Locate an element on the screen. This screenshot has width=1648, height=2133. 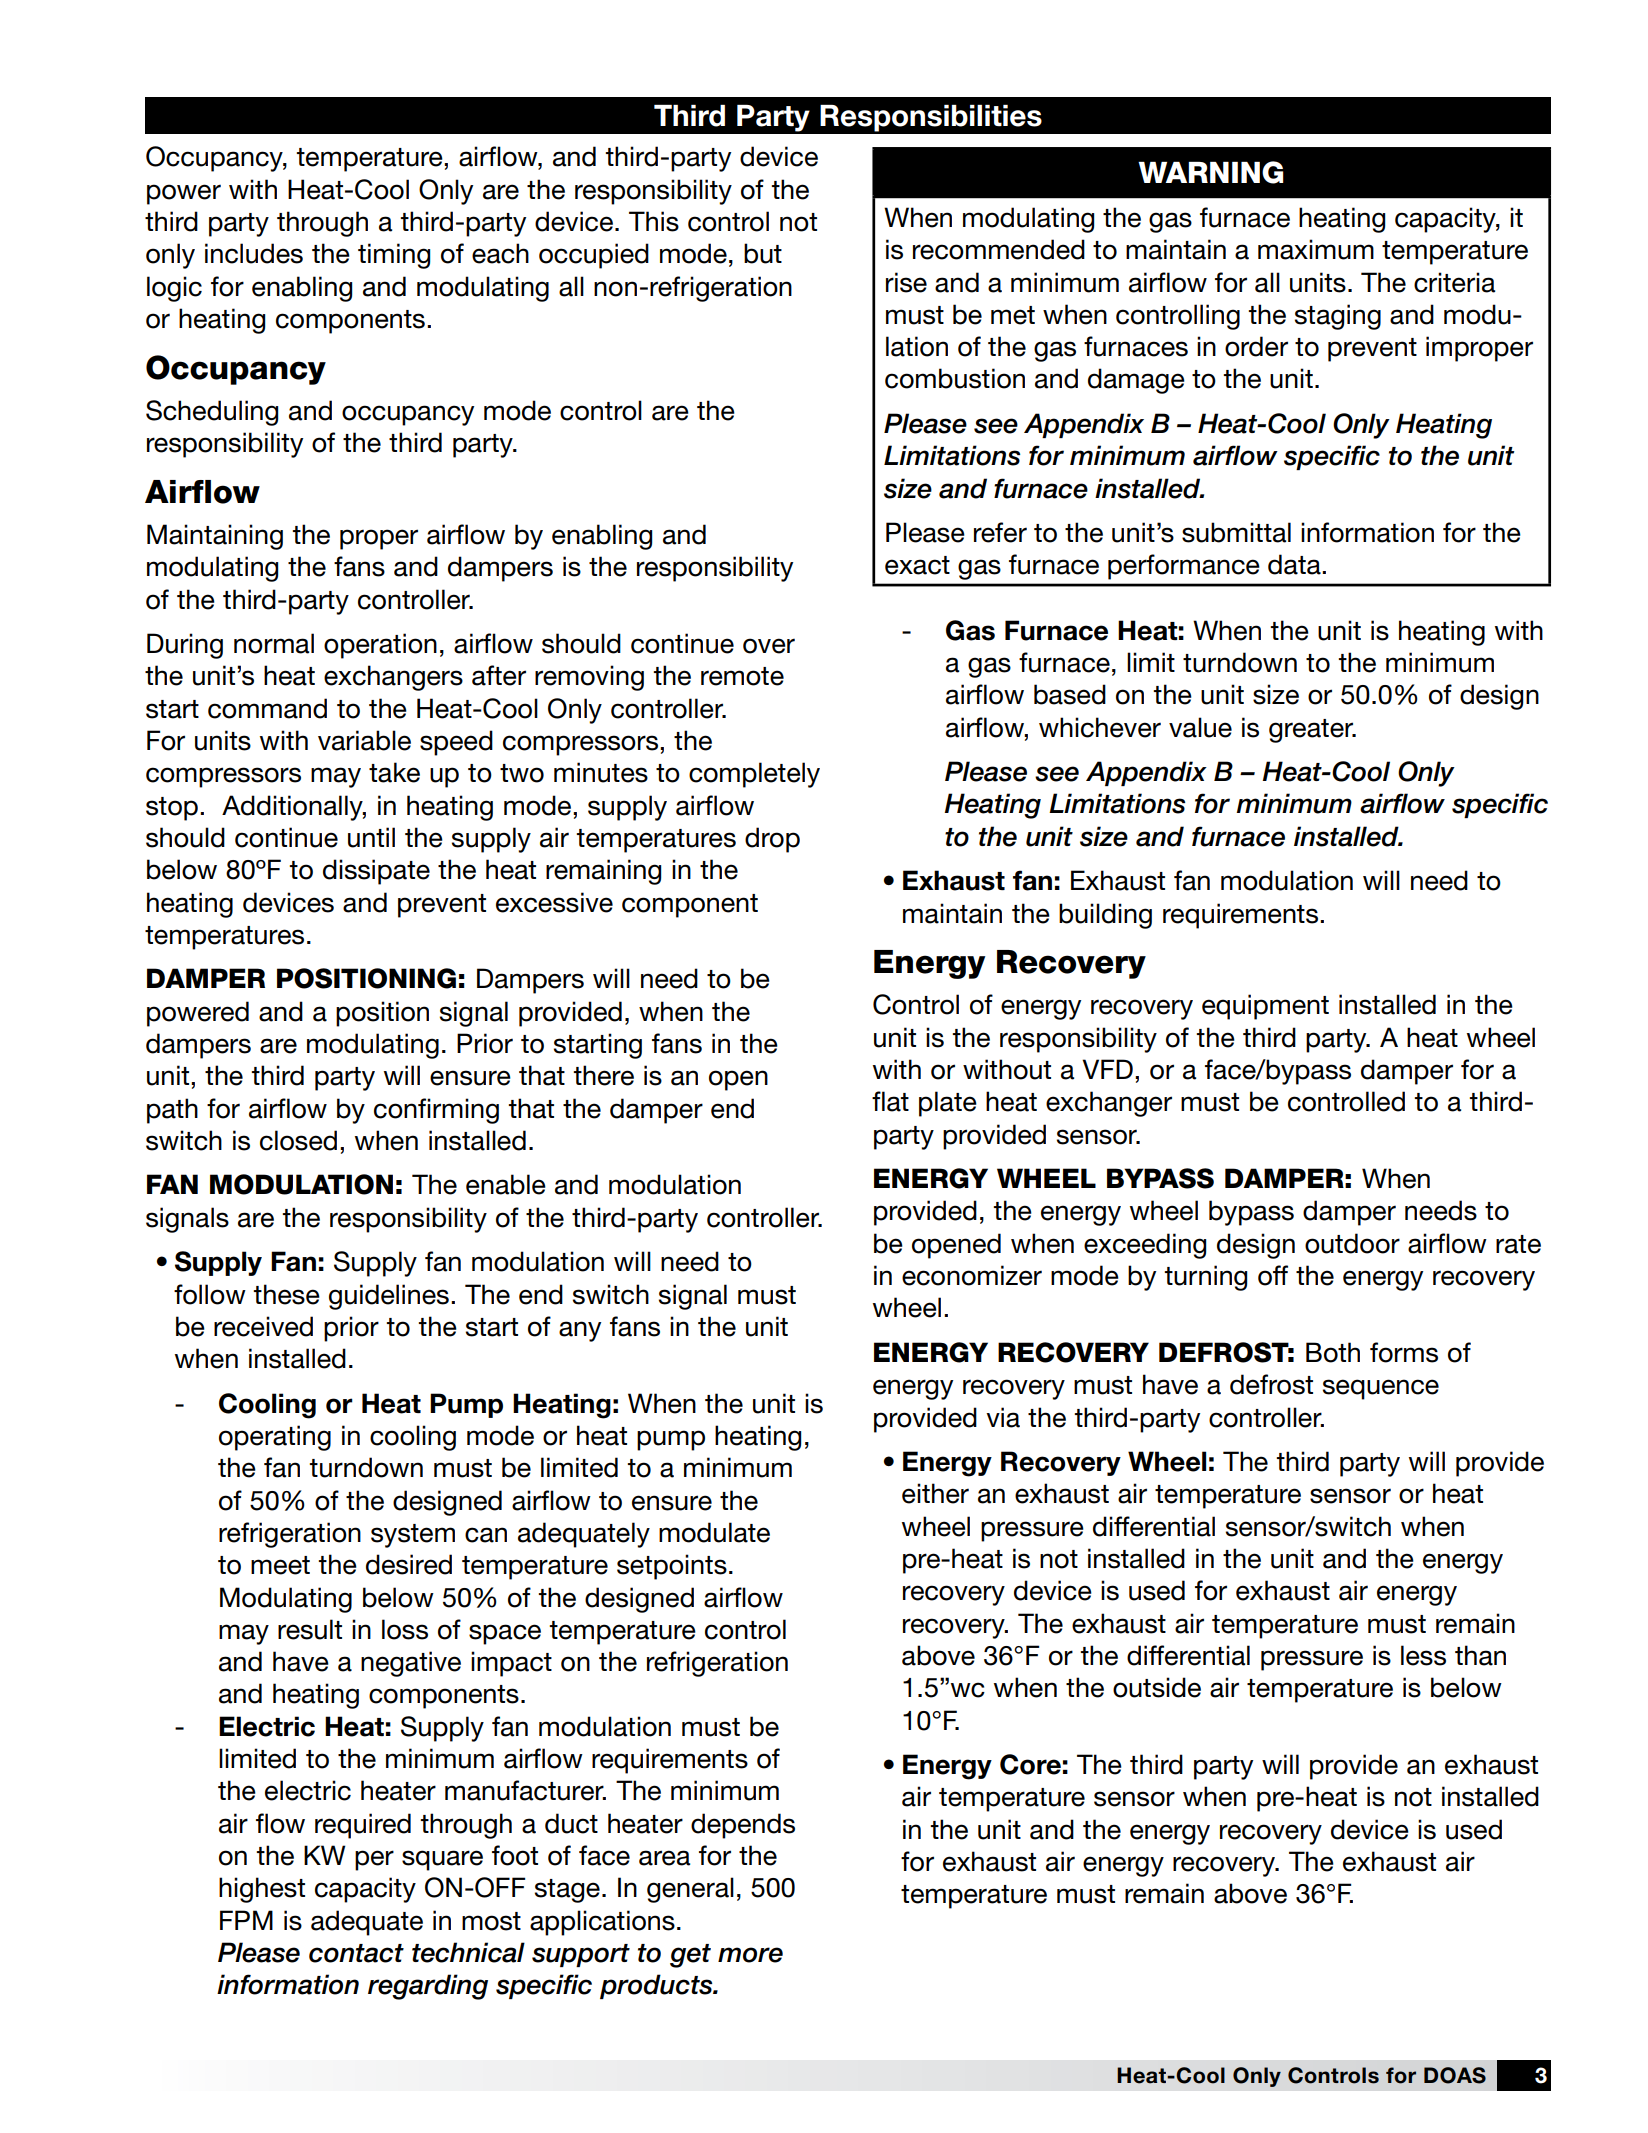
take is located at coordinates (394, 772).
